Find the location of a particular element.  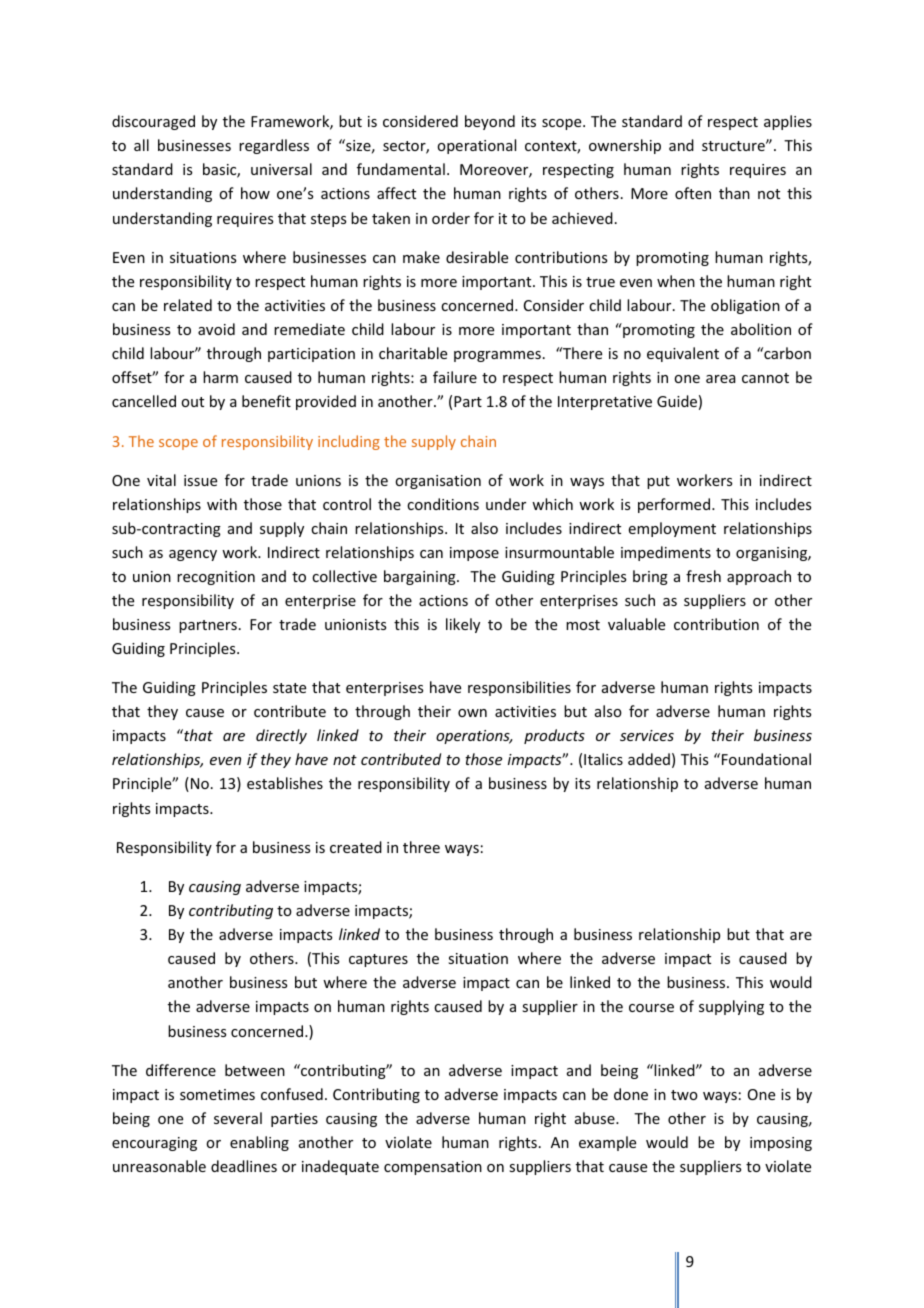

three is located at coordinates (421, 847).
